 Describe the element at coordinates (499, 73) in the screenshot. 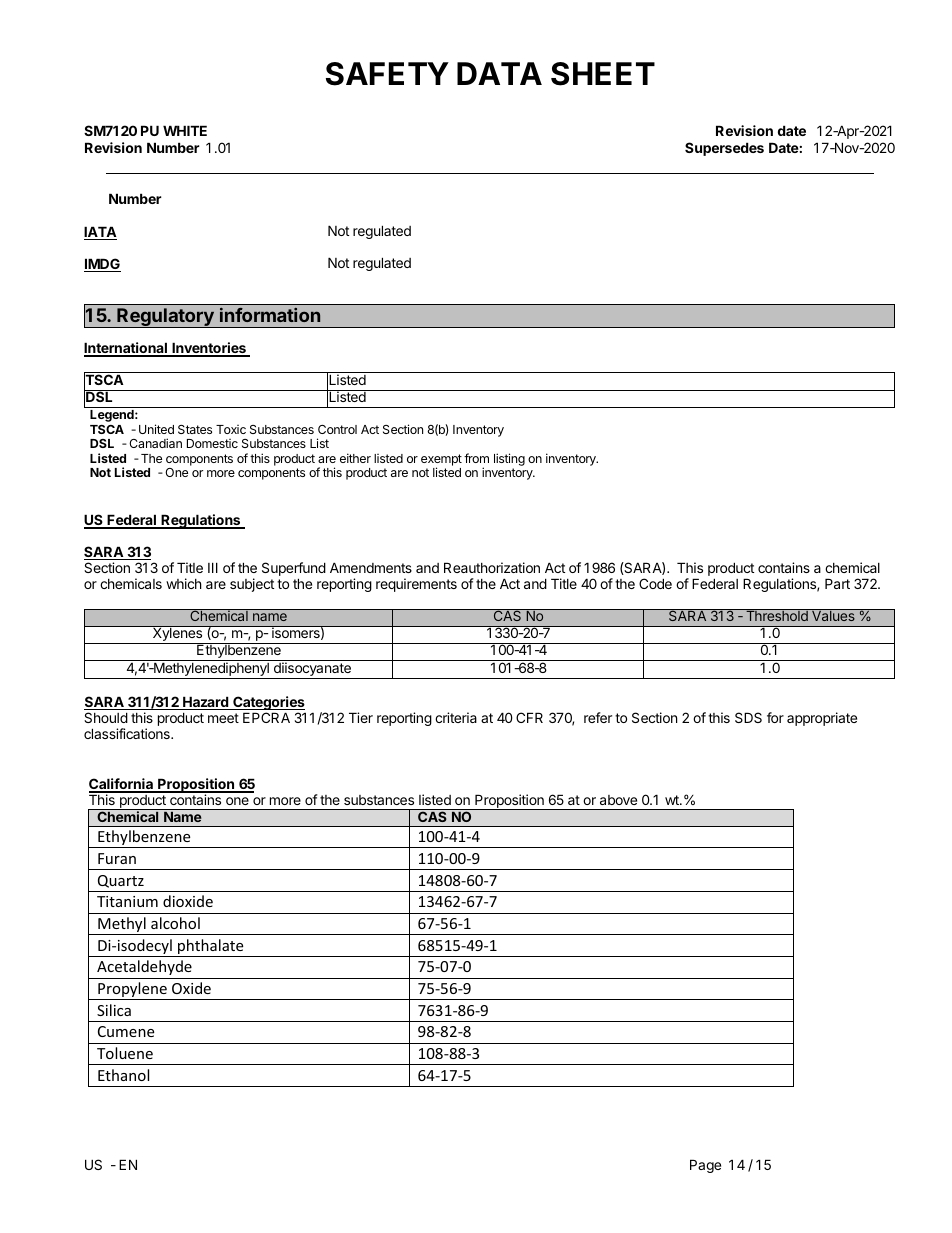

I see `DATA` at that location.
